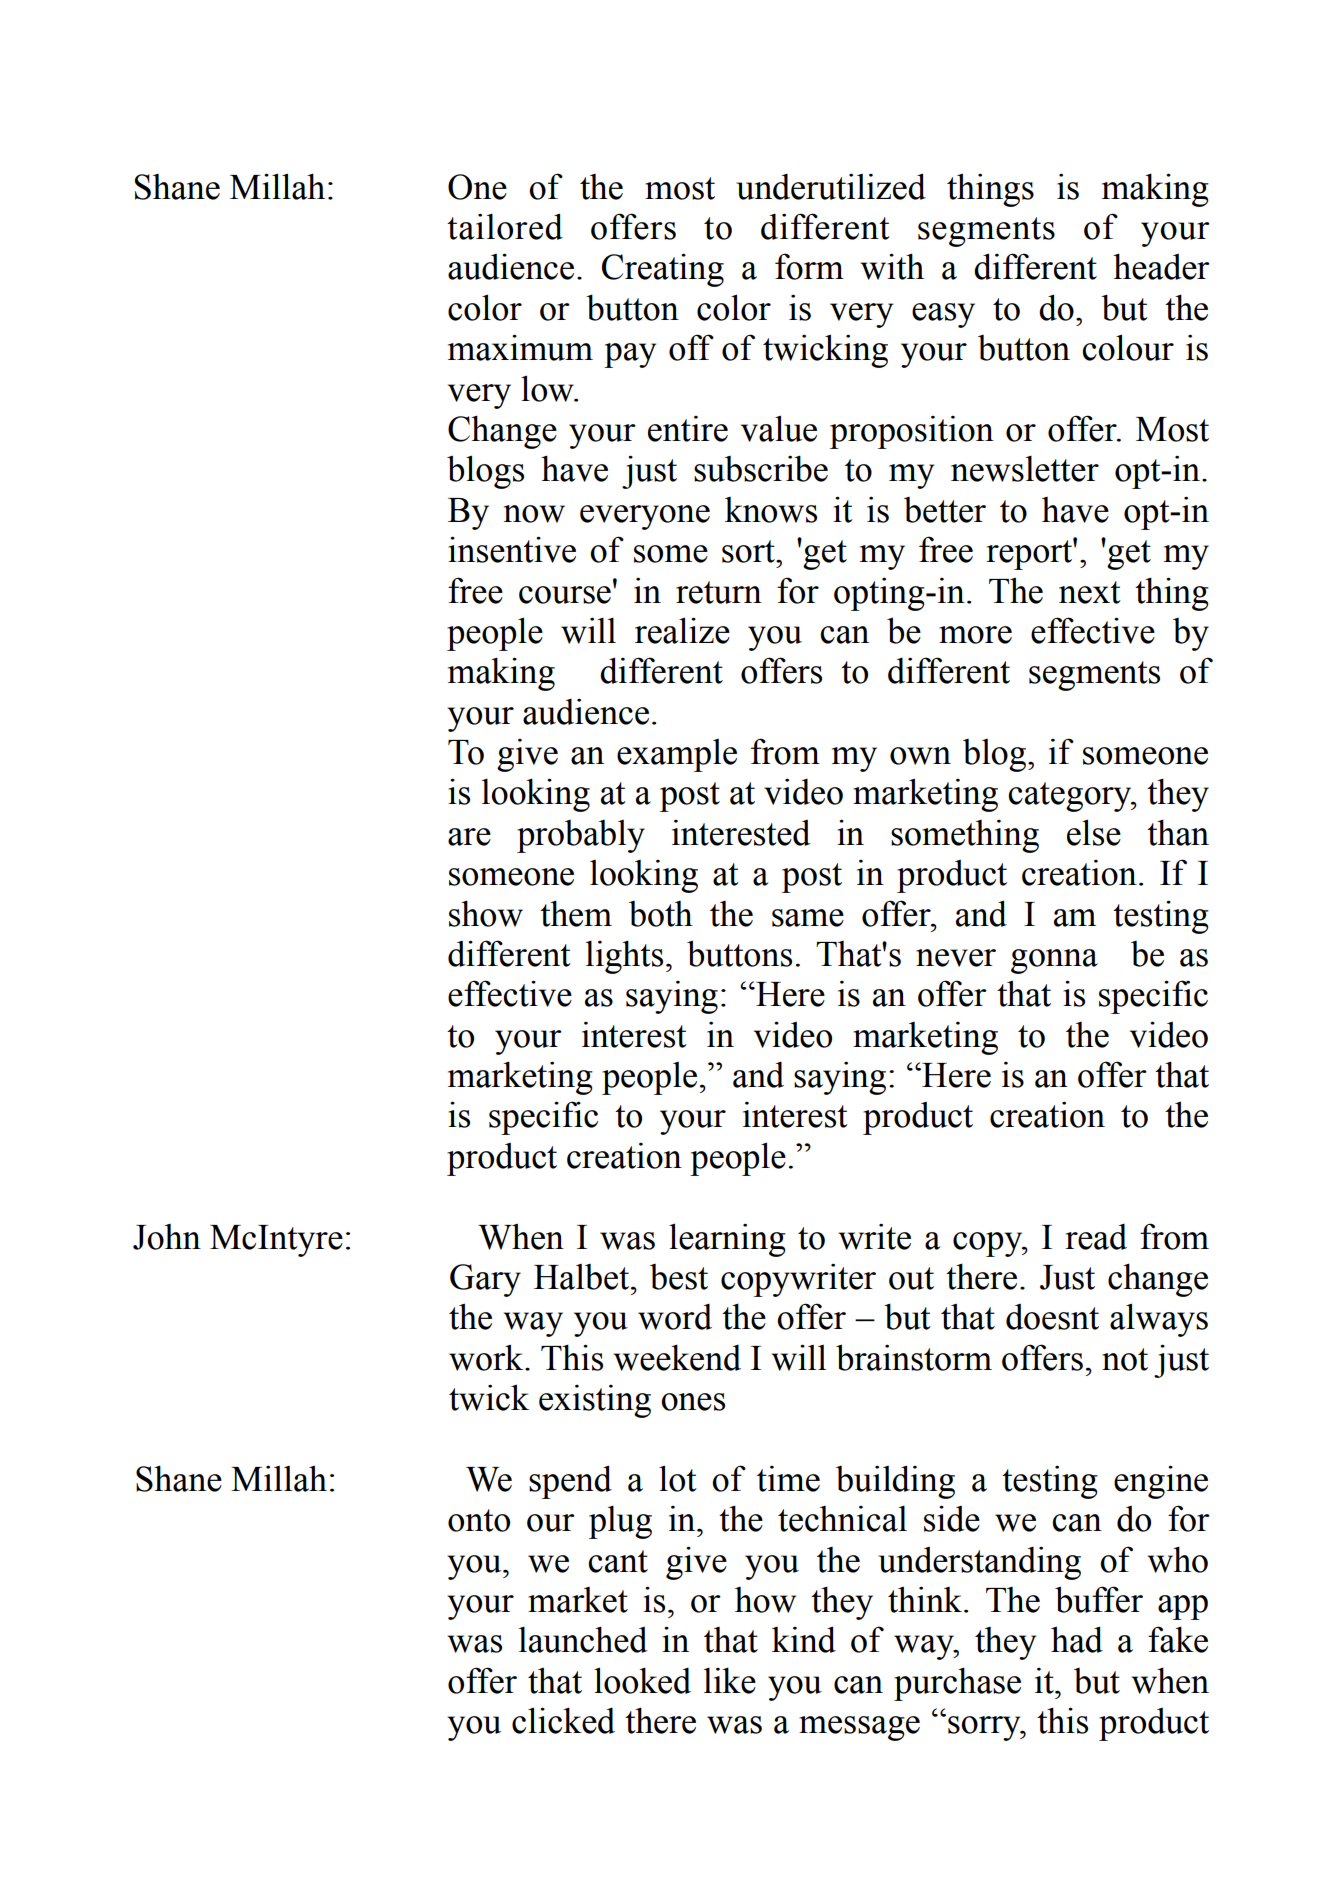 The image size is (1335, 1889). I want to click on looked, so click(642, 1680).
